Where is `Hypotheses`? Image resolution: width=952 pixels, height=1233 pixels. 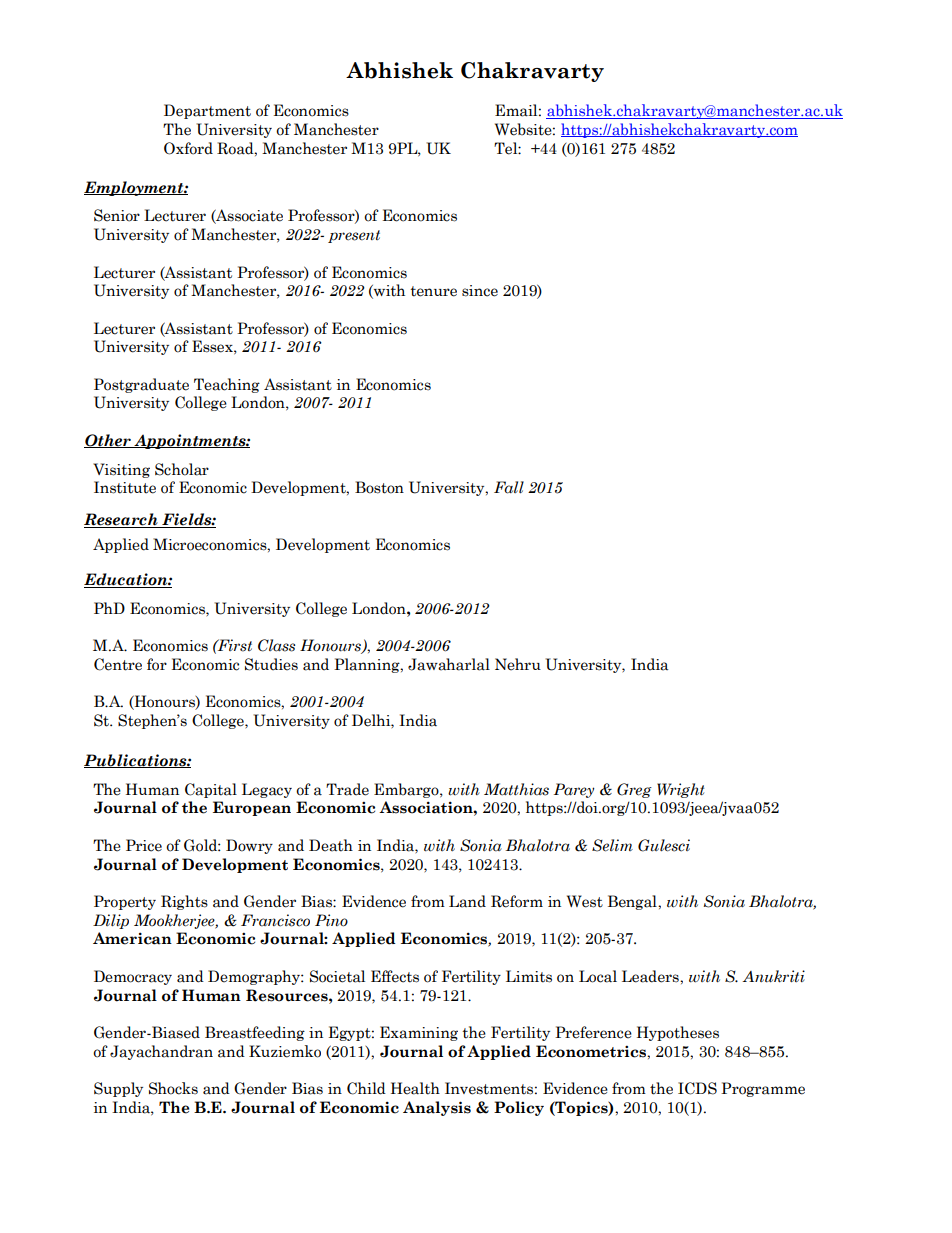
Hypotheses is located at coordinates (678, 1033).
